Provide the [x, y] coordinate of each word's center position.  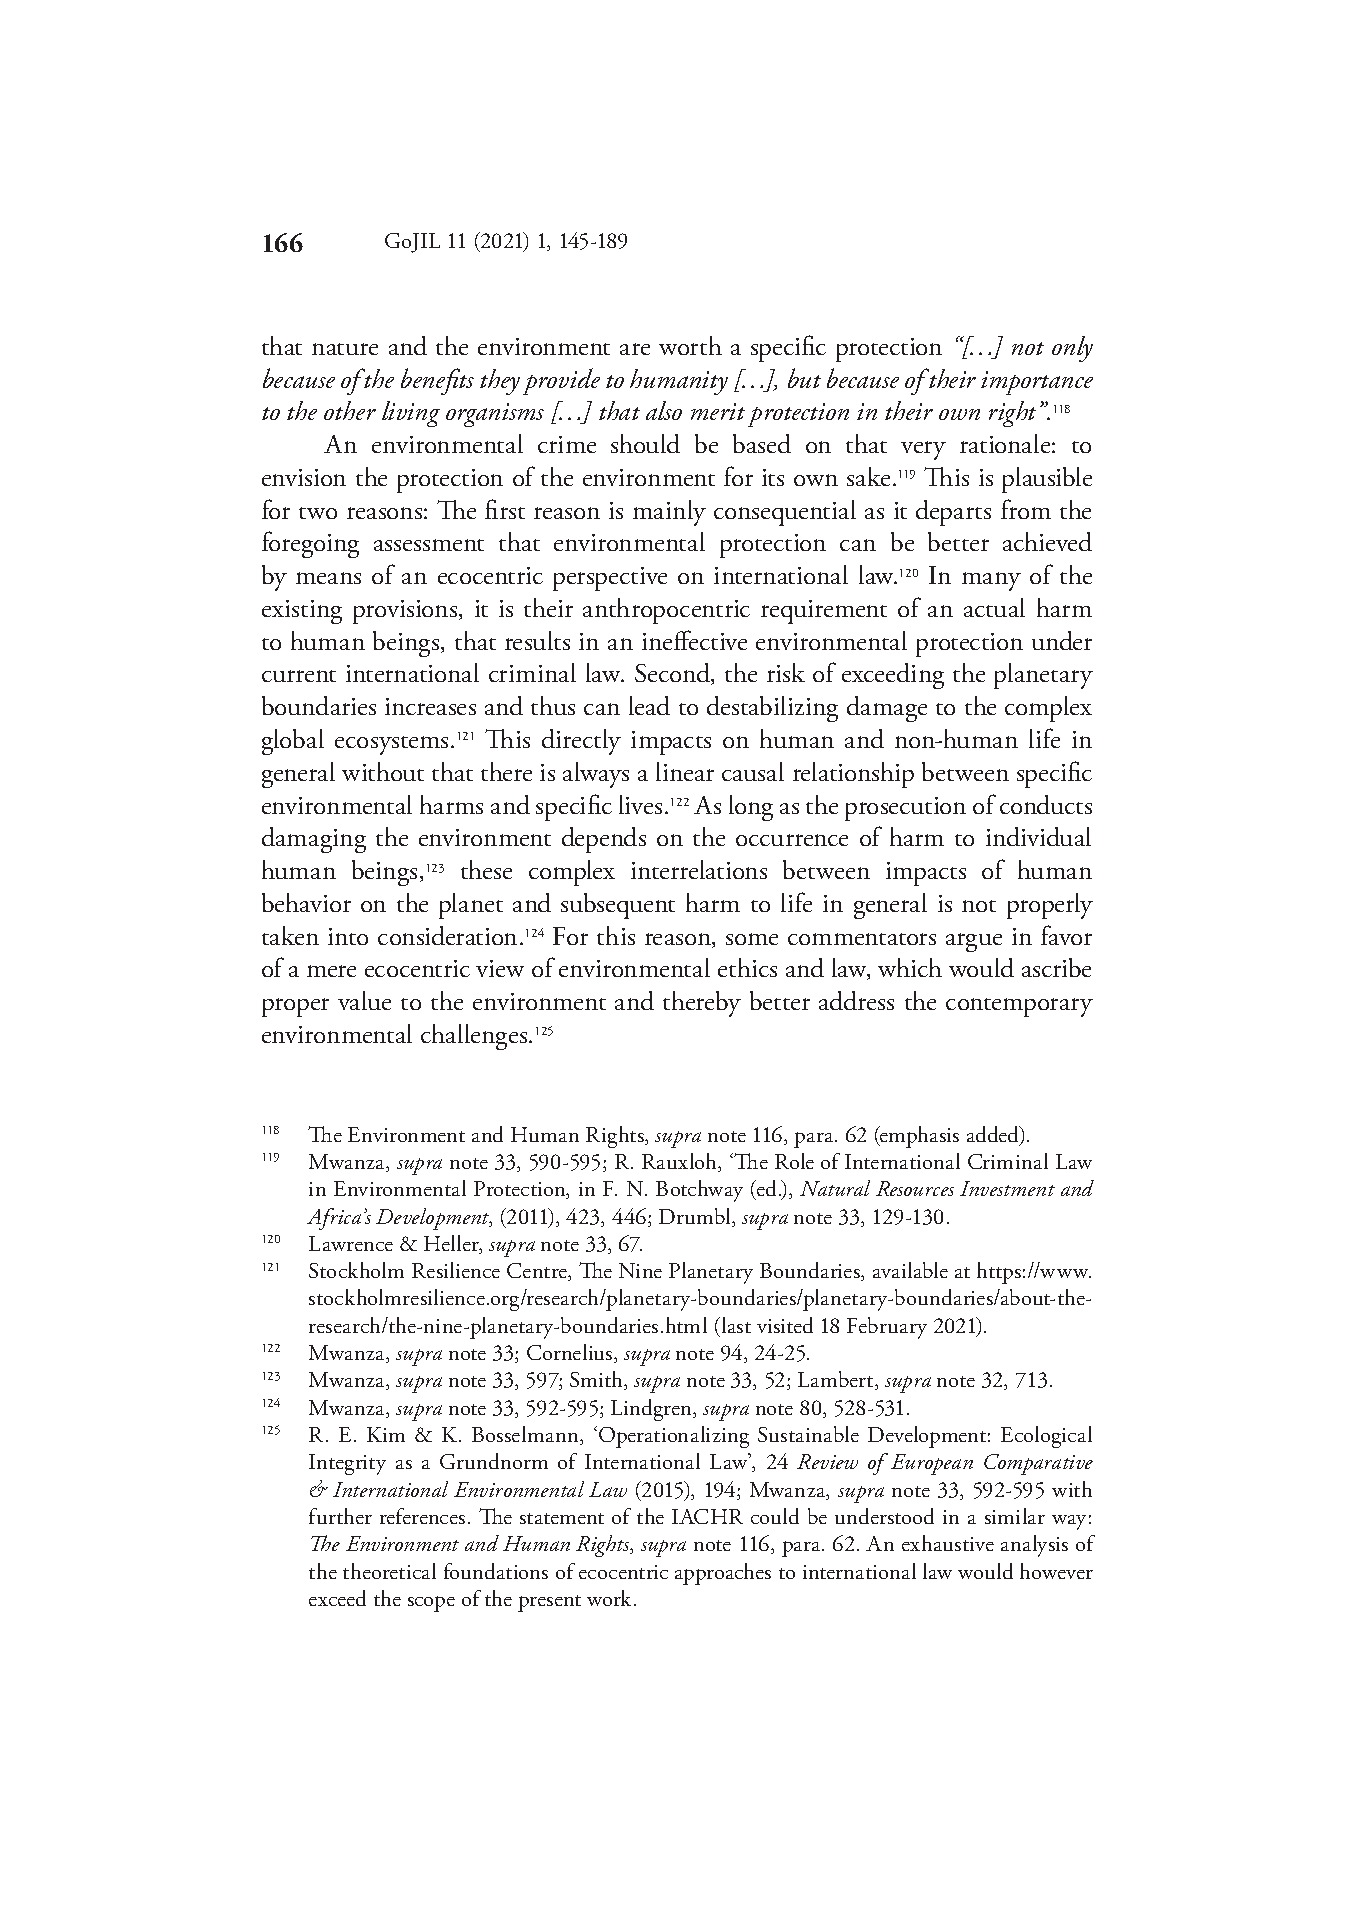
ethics [747, 967]
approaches [723, 1574]
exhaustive [948, 1543]
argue [974, 942]
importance [1037, 383]
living [411, 414]
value [364, 1000]
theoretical [389, 1571]
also [664, 410]
